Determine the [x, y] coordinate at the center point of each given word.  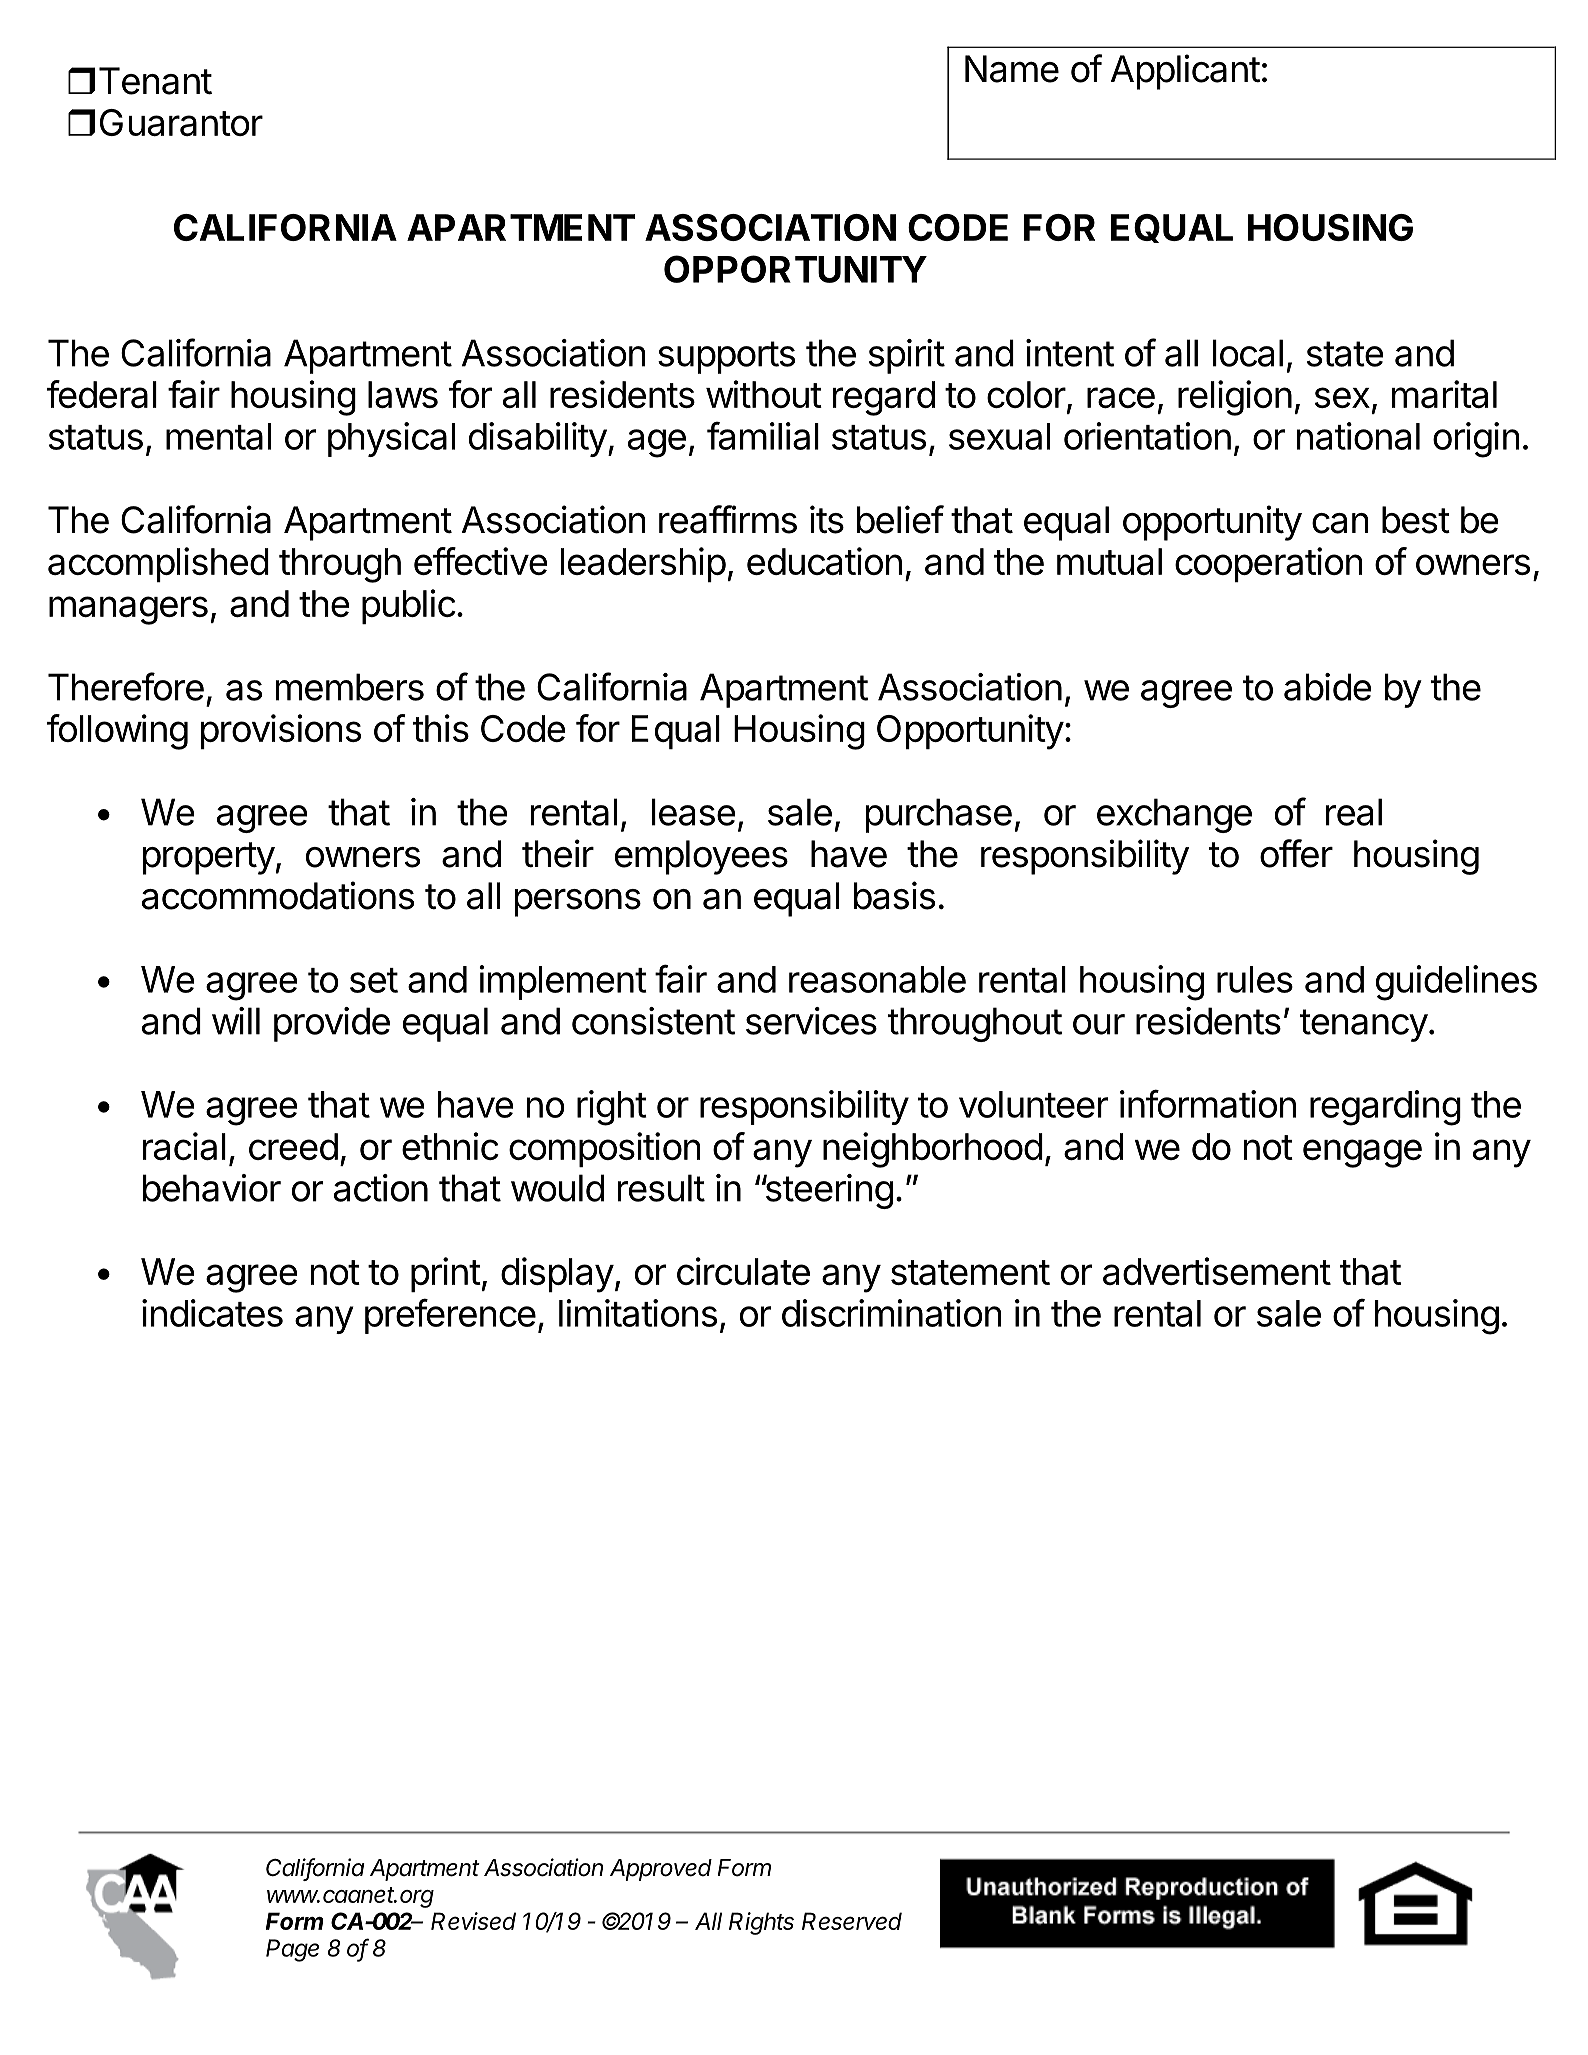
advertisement [1217, 1271]
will [236, 1021]
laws [403, 394]
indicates [212, 1313]
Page [292, 1950]
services [811, 1021]
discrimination [892, 1313]
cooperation [1269, 564]
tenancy [1364, 1025]
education [824, 561]
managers [128, 610]
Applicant [1185, 72]
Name [1012, 69]
